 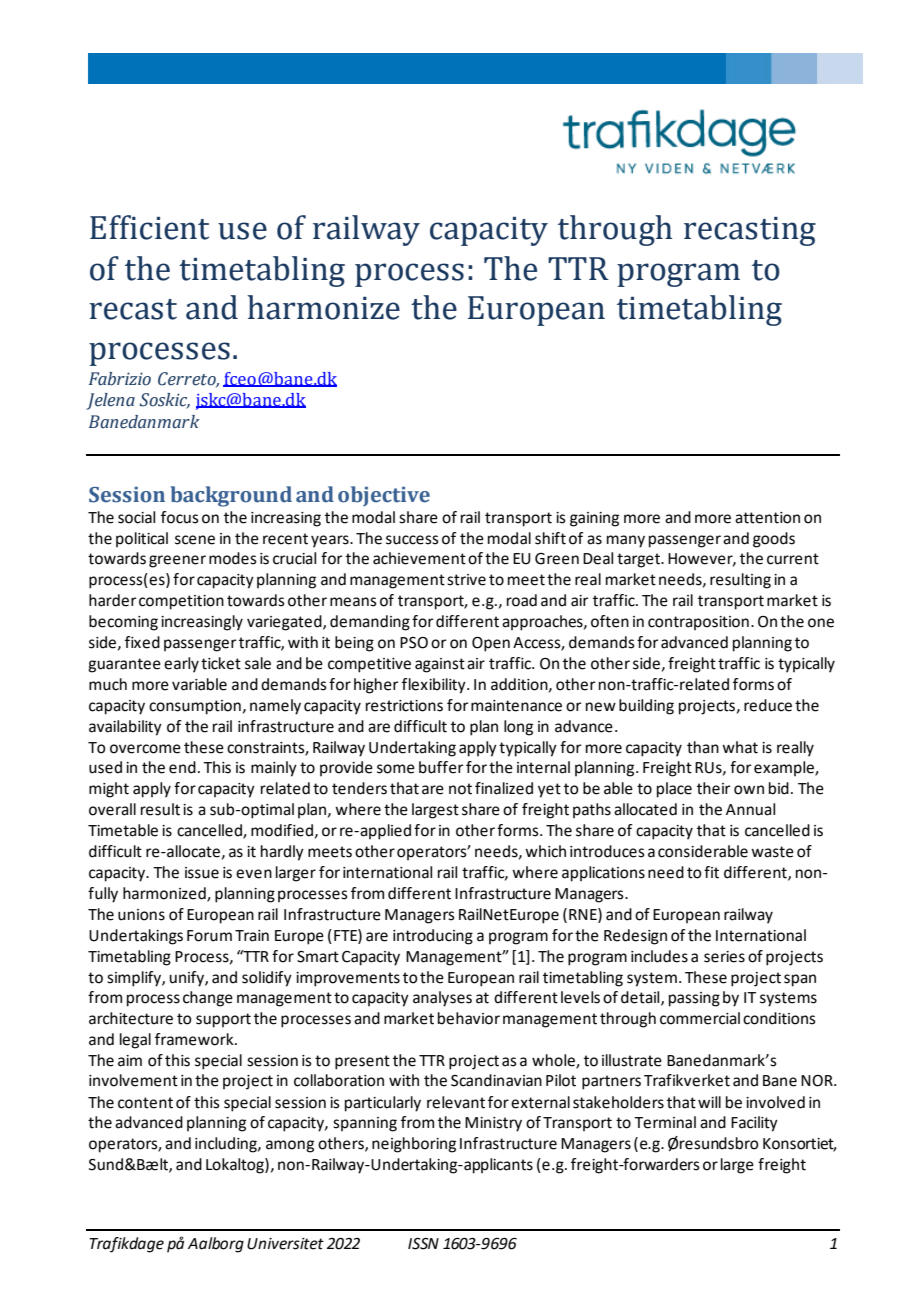 I want to click on success, so click(x=412, y=540).
